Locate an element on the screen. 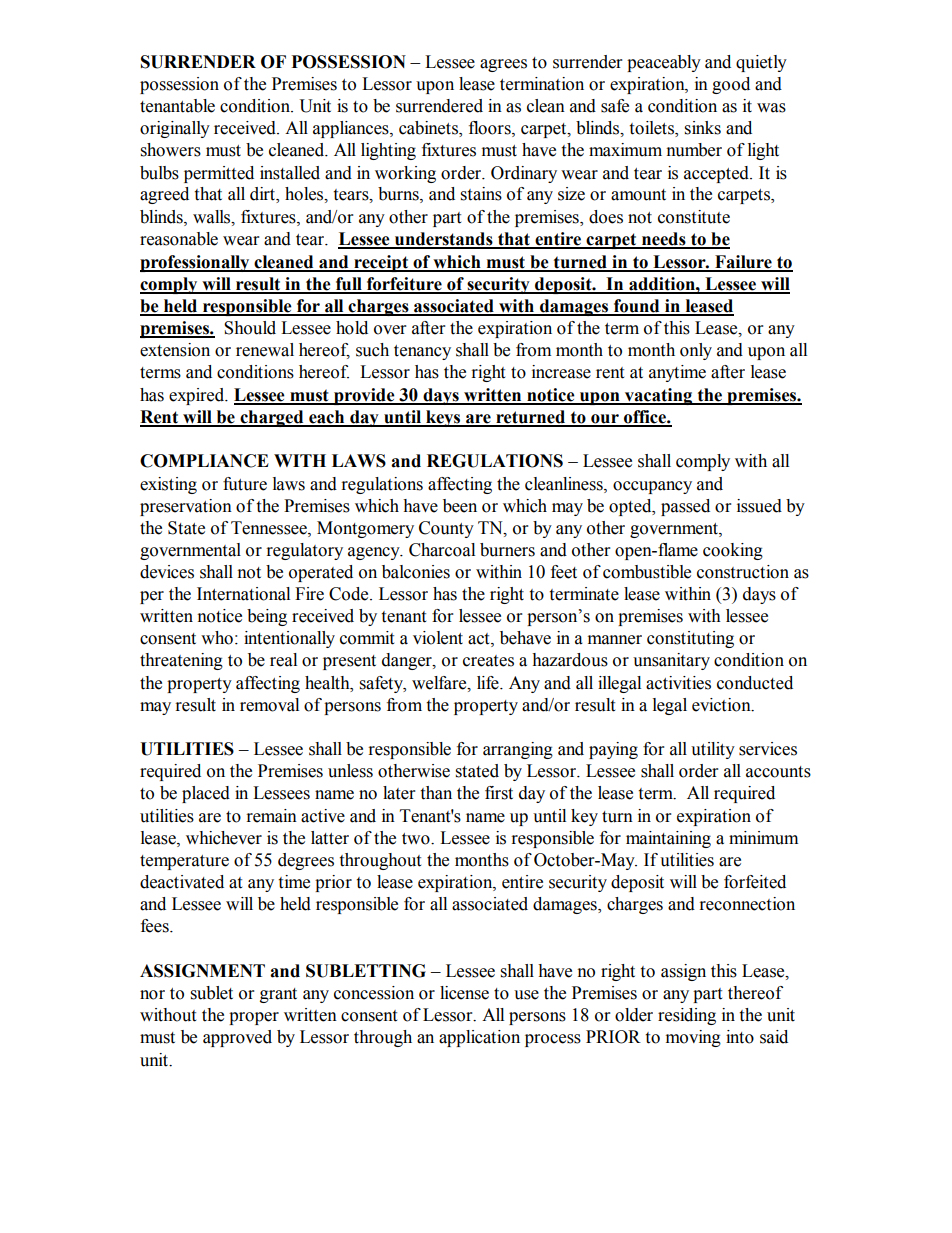 This screenshot has width=952, height=1233. good is located at coordinates (731, 85).
